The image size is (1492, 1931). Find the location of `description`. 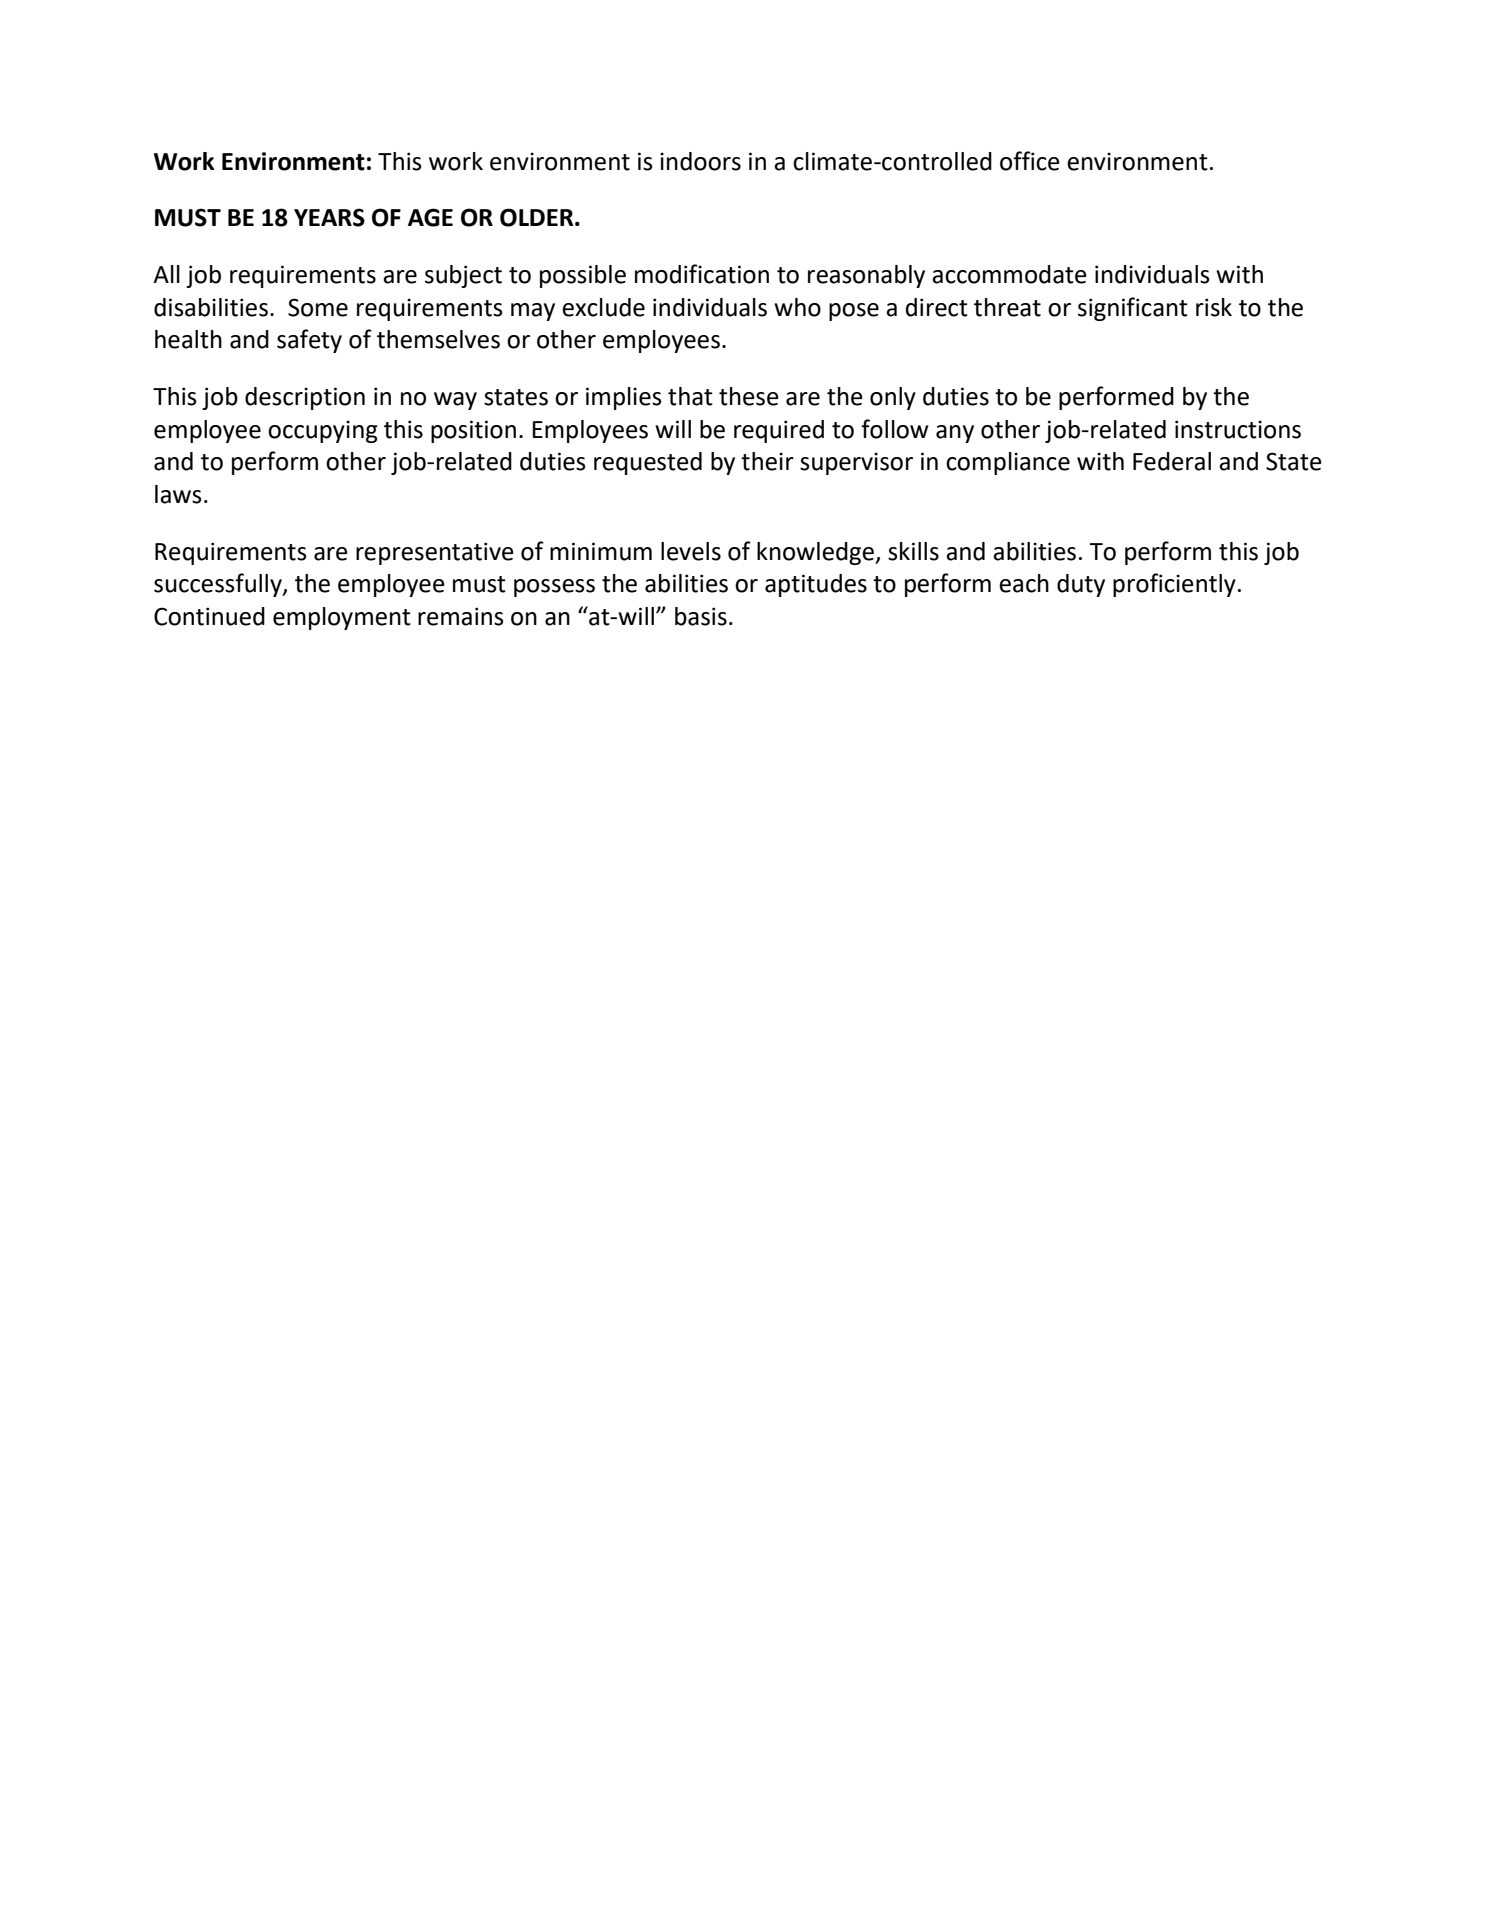

description is located at coordinates (305, 398).
